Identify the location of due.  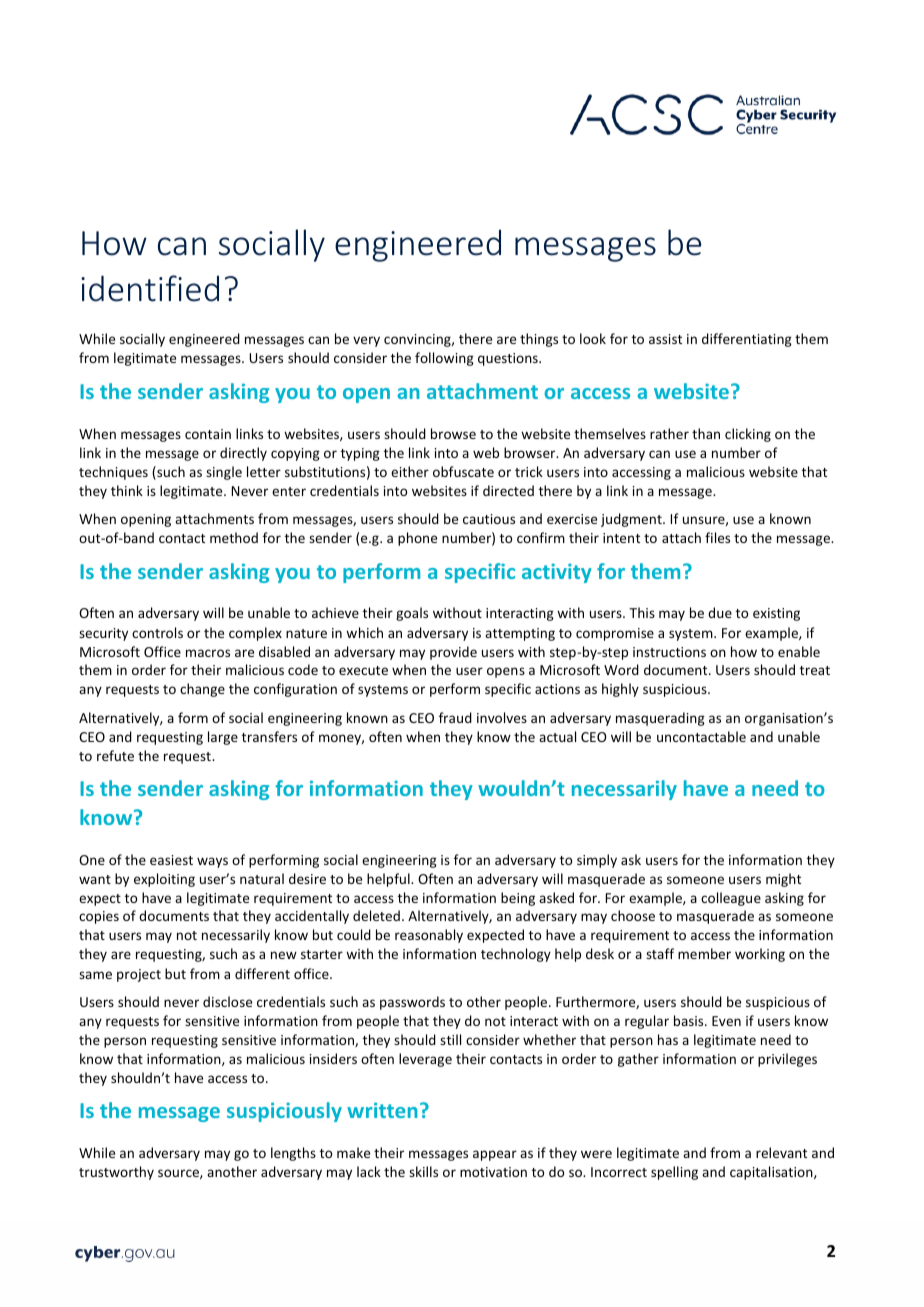
(720, 612).
